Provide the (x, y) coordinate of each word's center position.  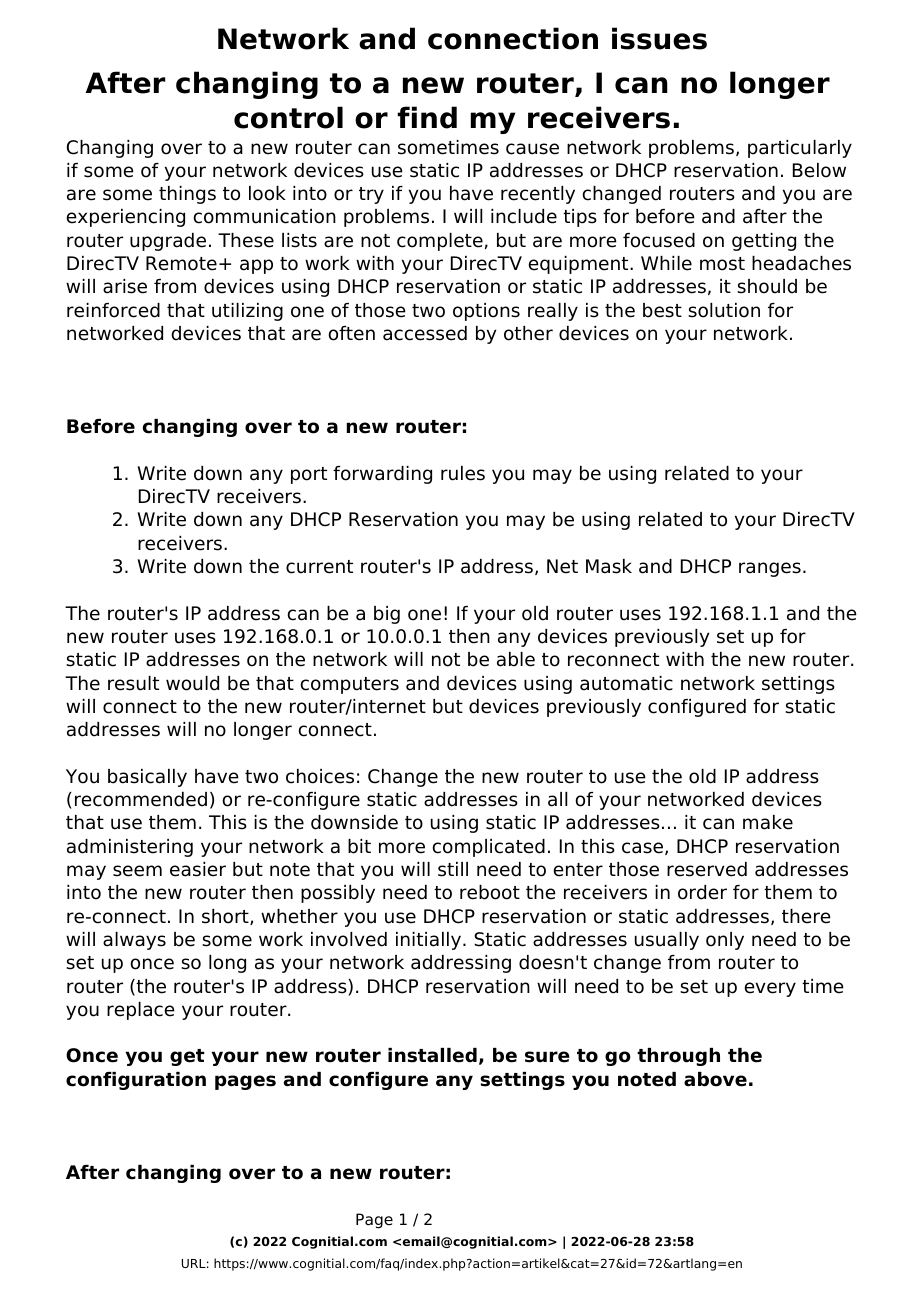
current (319, 567)
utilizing (247, 312)
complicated (489, 848)
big (387, 615)
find (427, 117)
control (288, 117)
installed (432, 1055)
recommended (141, 799)
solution (724, 310)
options (486, 312)
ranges (770, 569)
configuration (136, 1081)
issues (659, 38)
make (768, 822)
